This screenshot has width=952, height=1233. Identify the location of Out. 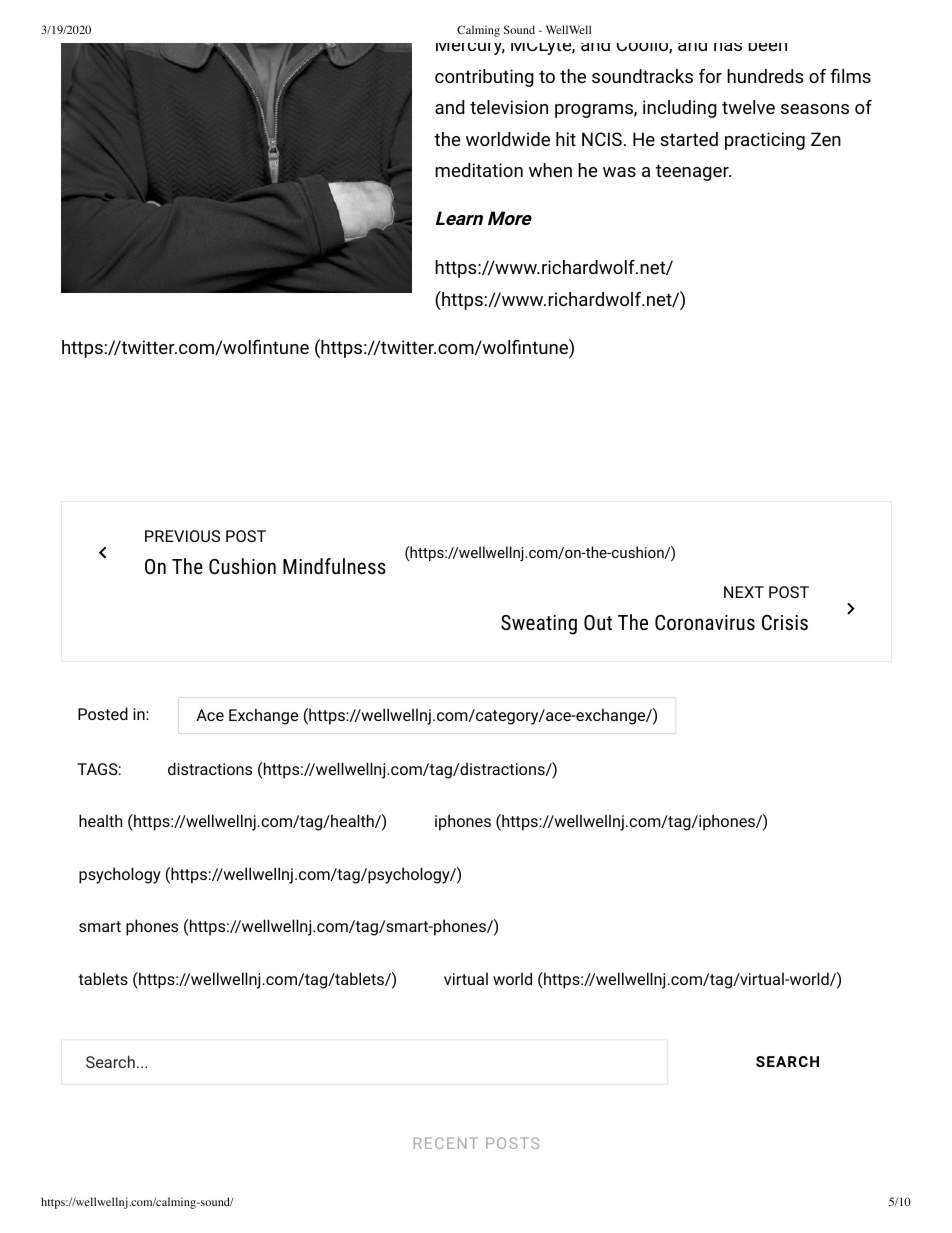
(598, 622).
